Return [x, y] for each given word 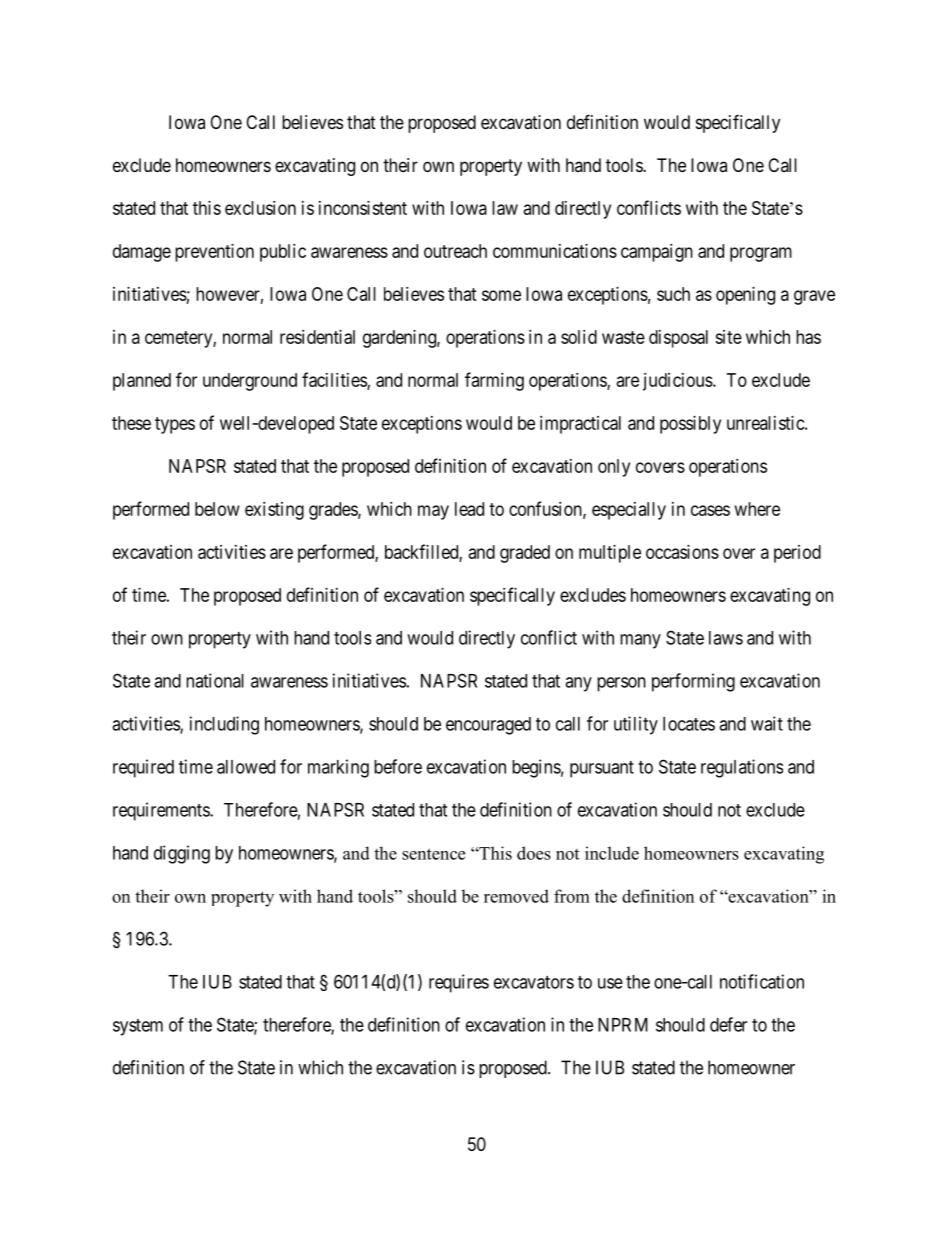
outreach [455, 251]
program [761, 254]
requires [459, 983]
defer [728, 1024]
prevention [214, 253]
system [138, 1027]
